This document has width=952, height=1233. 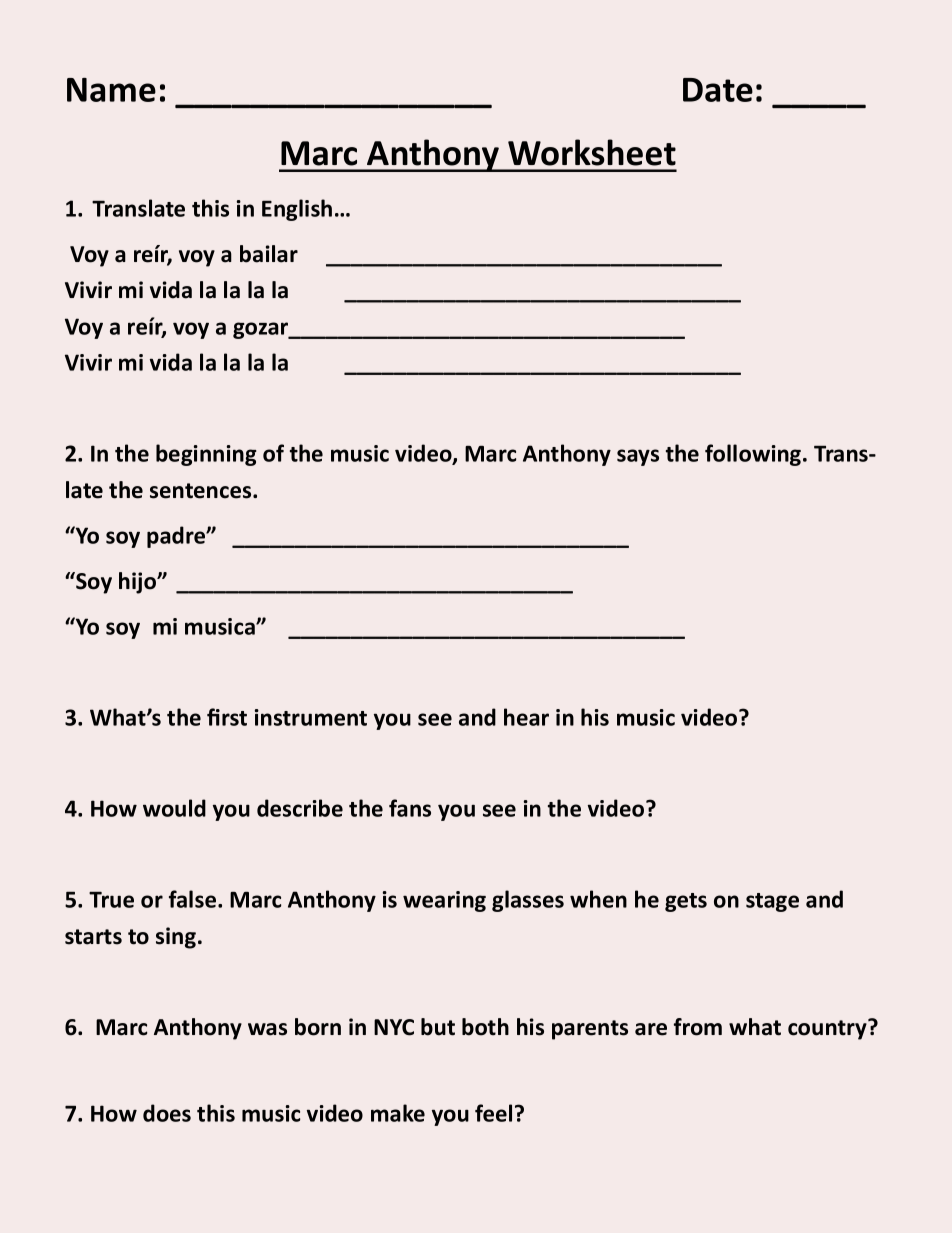 I want to click on from, so click(x=698, y=1027).
